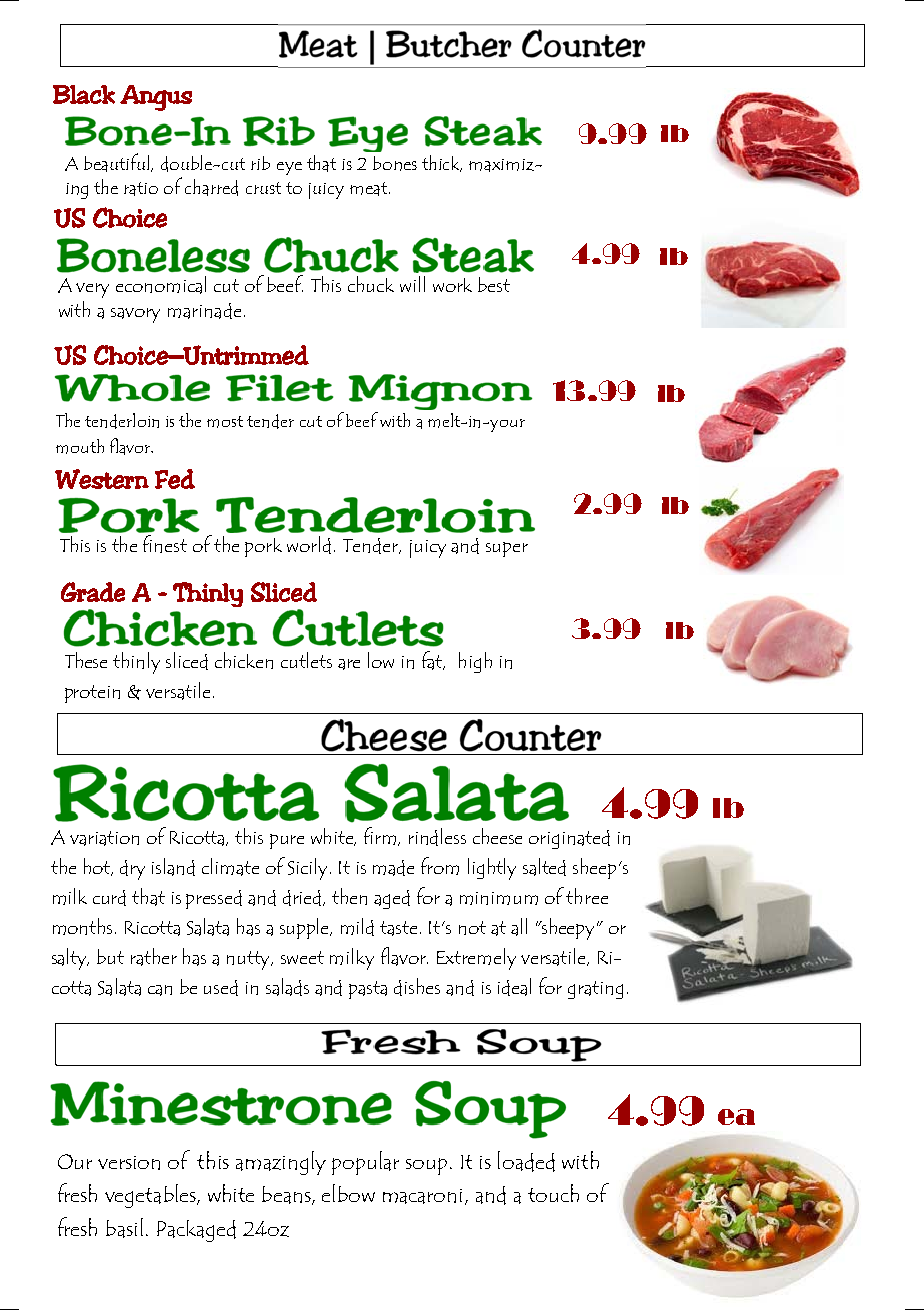  Describe the element at coordinates (118, 162) in the document. I see `beautiful` at that location.
